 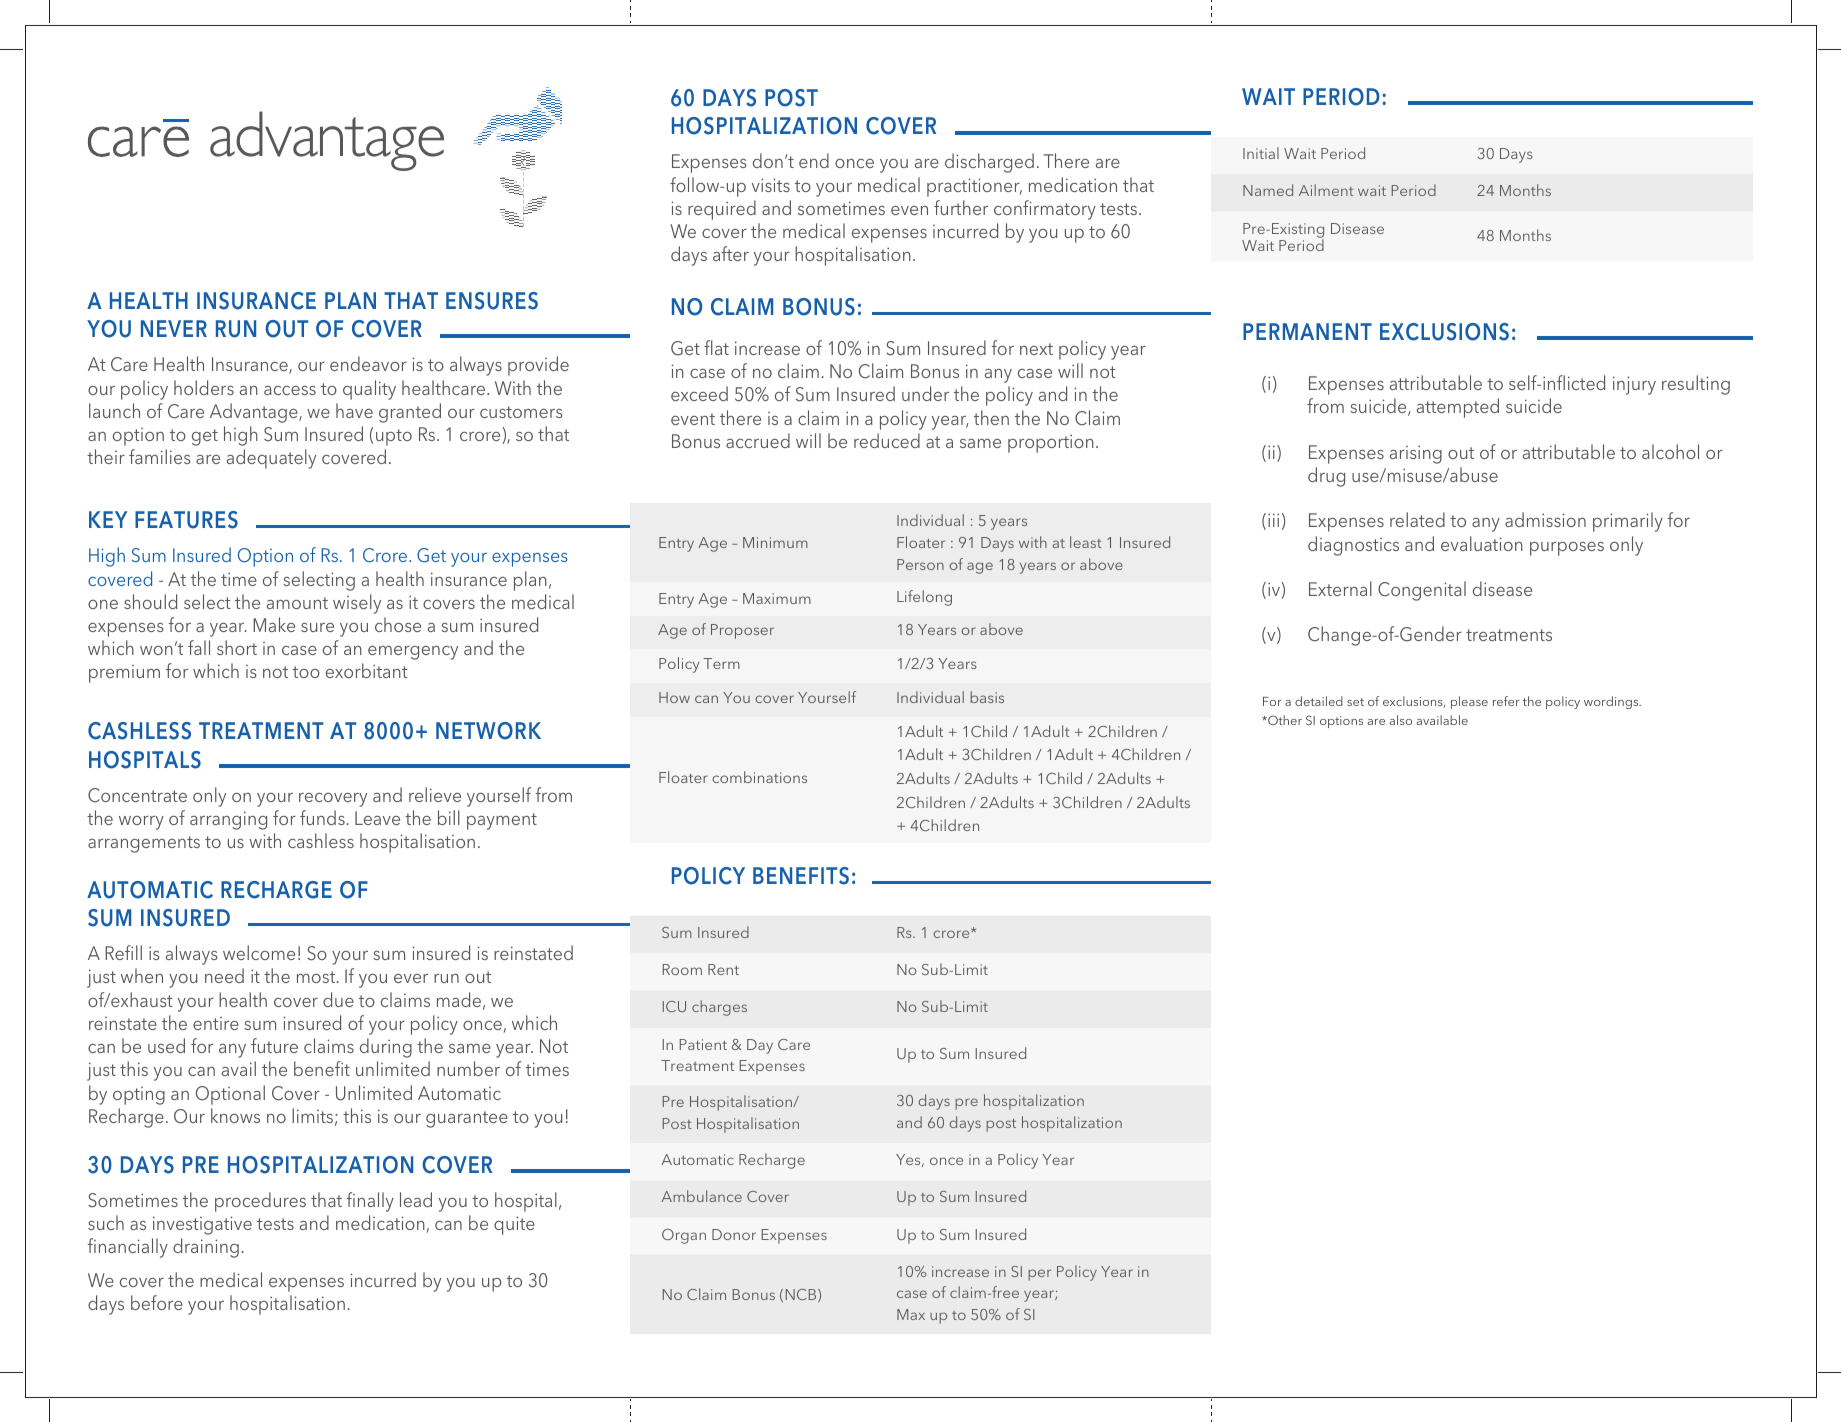 I want to click on Person, so click(x=920, y=564).
